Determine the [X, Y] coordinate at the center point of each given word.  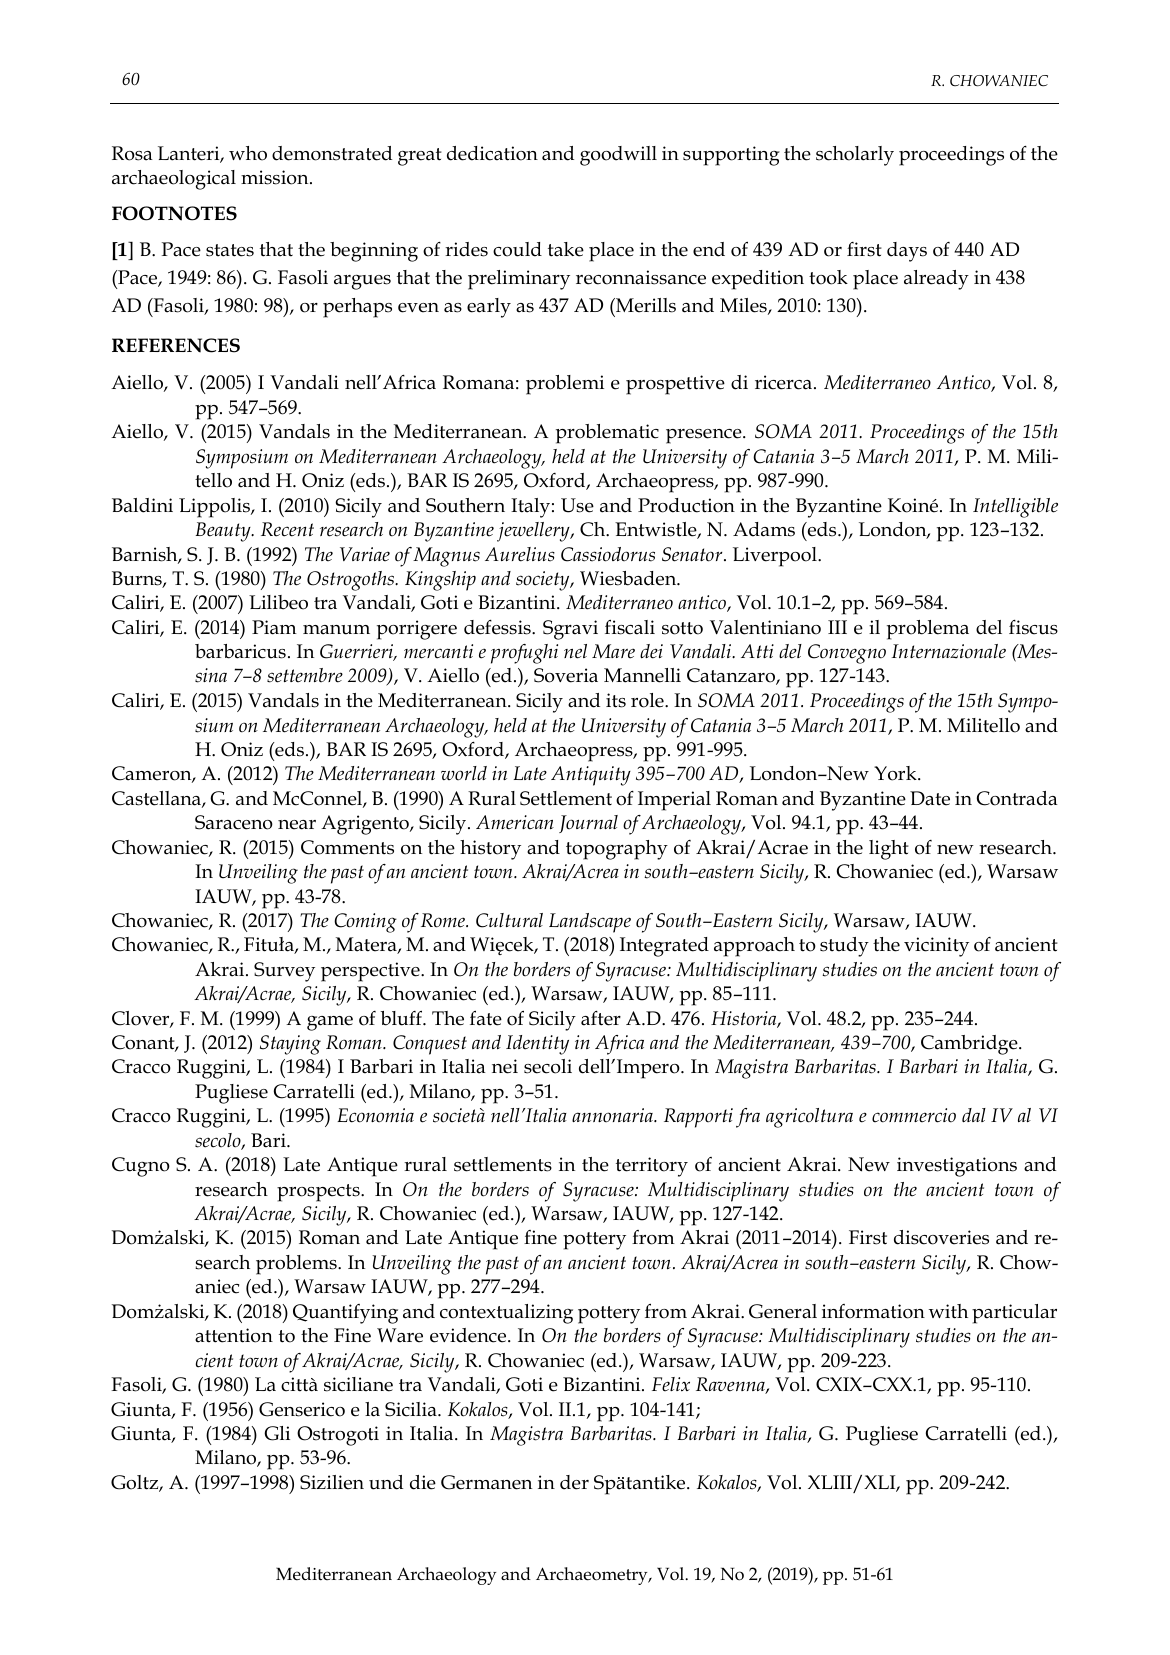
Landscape [590, 923]
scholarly [855, 156]
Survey [284, 972]
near [297, 825]
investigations [957, 1167]
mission [276, 177]
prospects [319, 1193]
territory [652, 1167]
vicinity [936, 947]
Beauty [224, 532]
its [616, 700]
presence [705, 436]
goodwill [618, 156]
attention [234, 1335]
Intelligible [1015, 508]
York [896, 773]
